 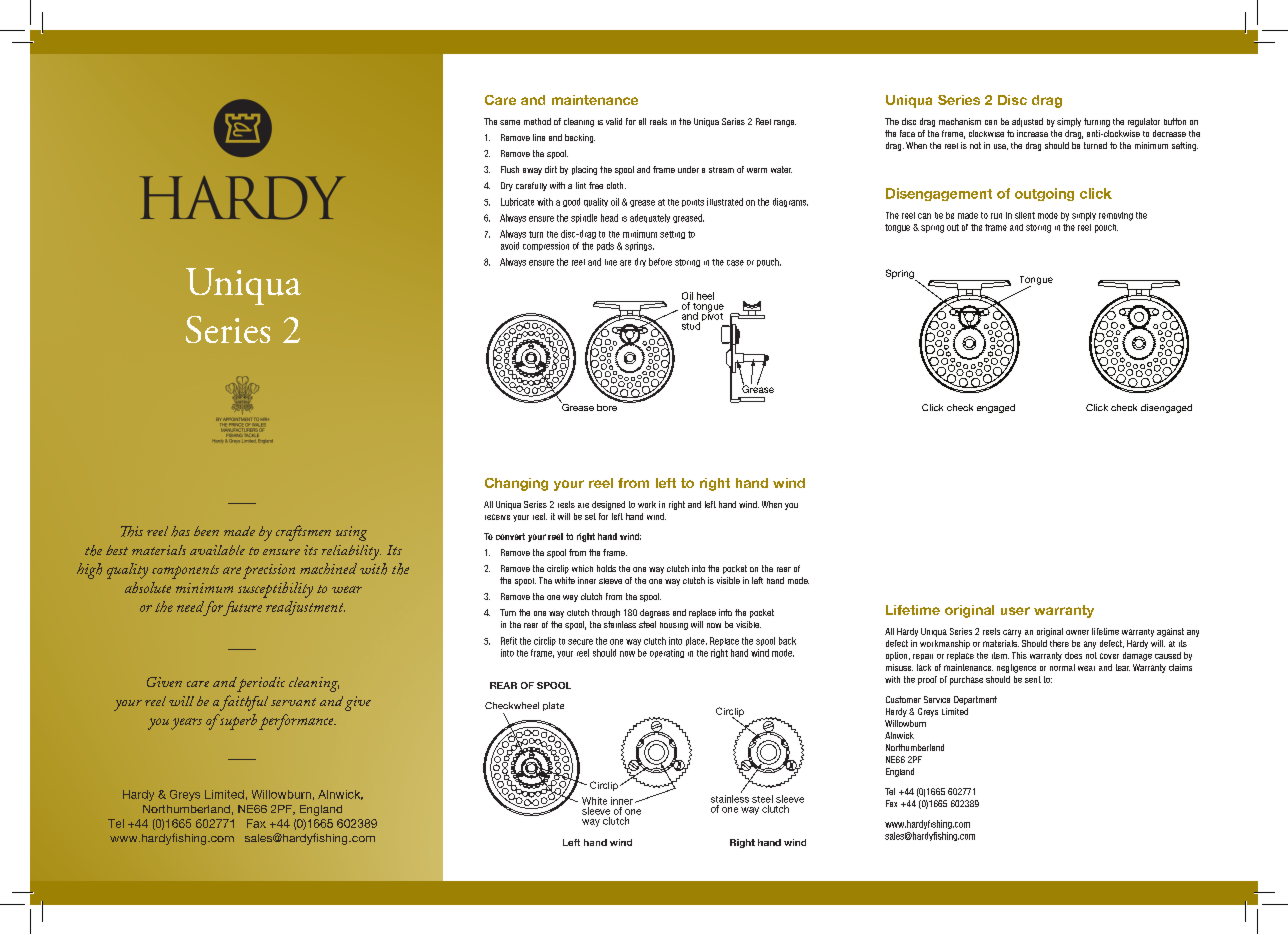 What do you see at coordinates (510, 122) in the screenshot?
I see `same` at bounding box center [510, 122].
